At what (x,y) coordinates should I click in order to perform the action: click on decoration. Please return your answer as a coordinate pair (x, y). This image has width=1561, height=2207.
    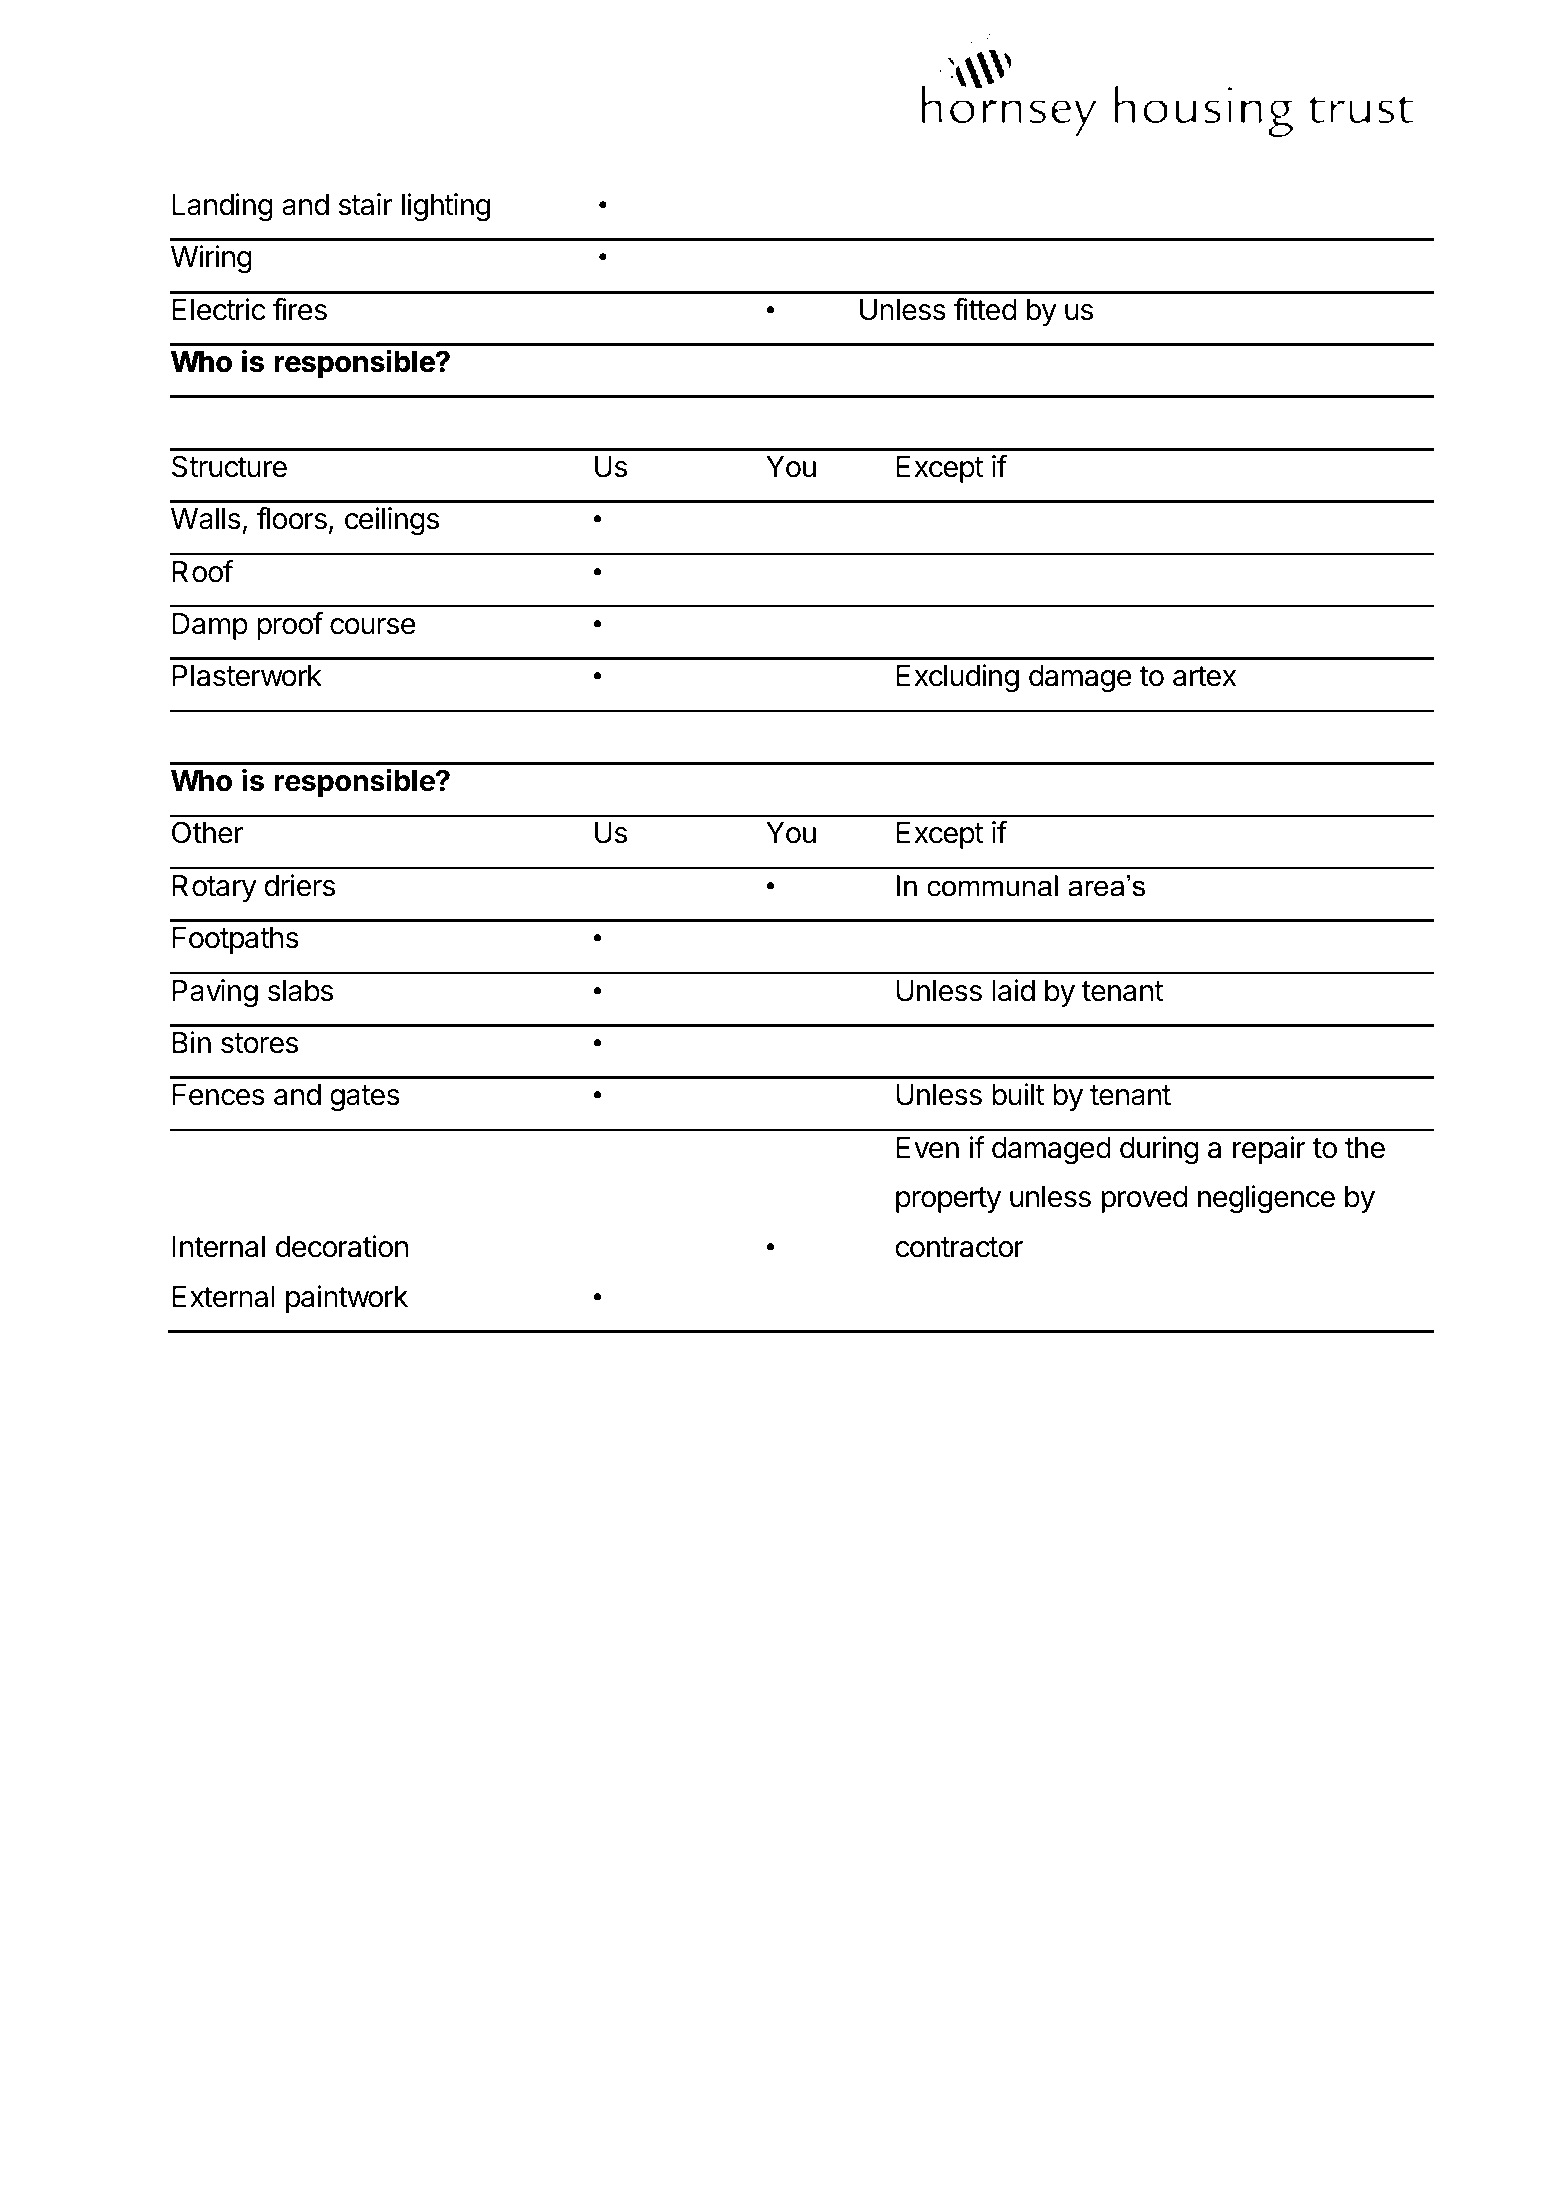
    Looking at the image, I should click on (342, 1246).
